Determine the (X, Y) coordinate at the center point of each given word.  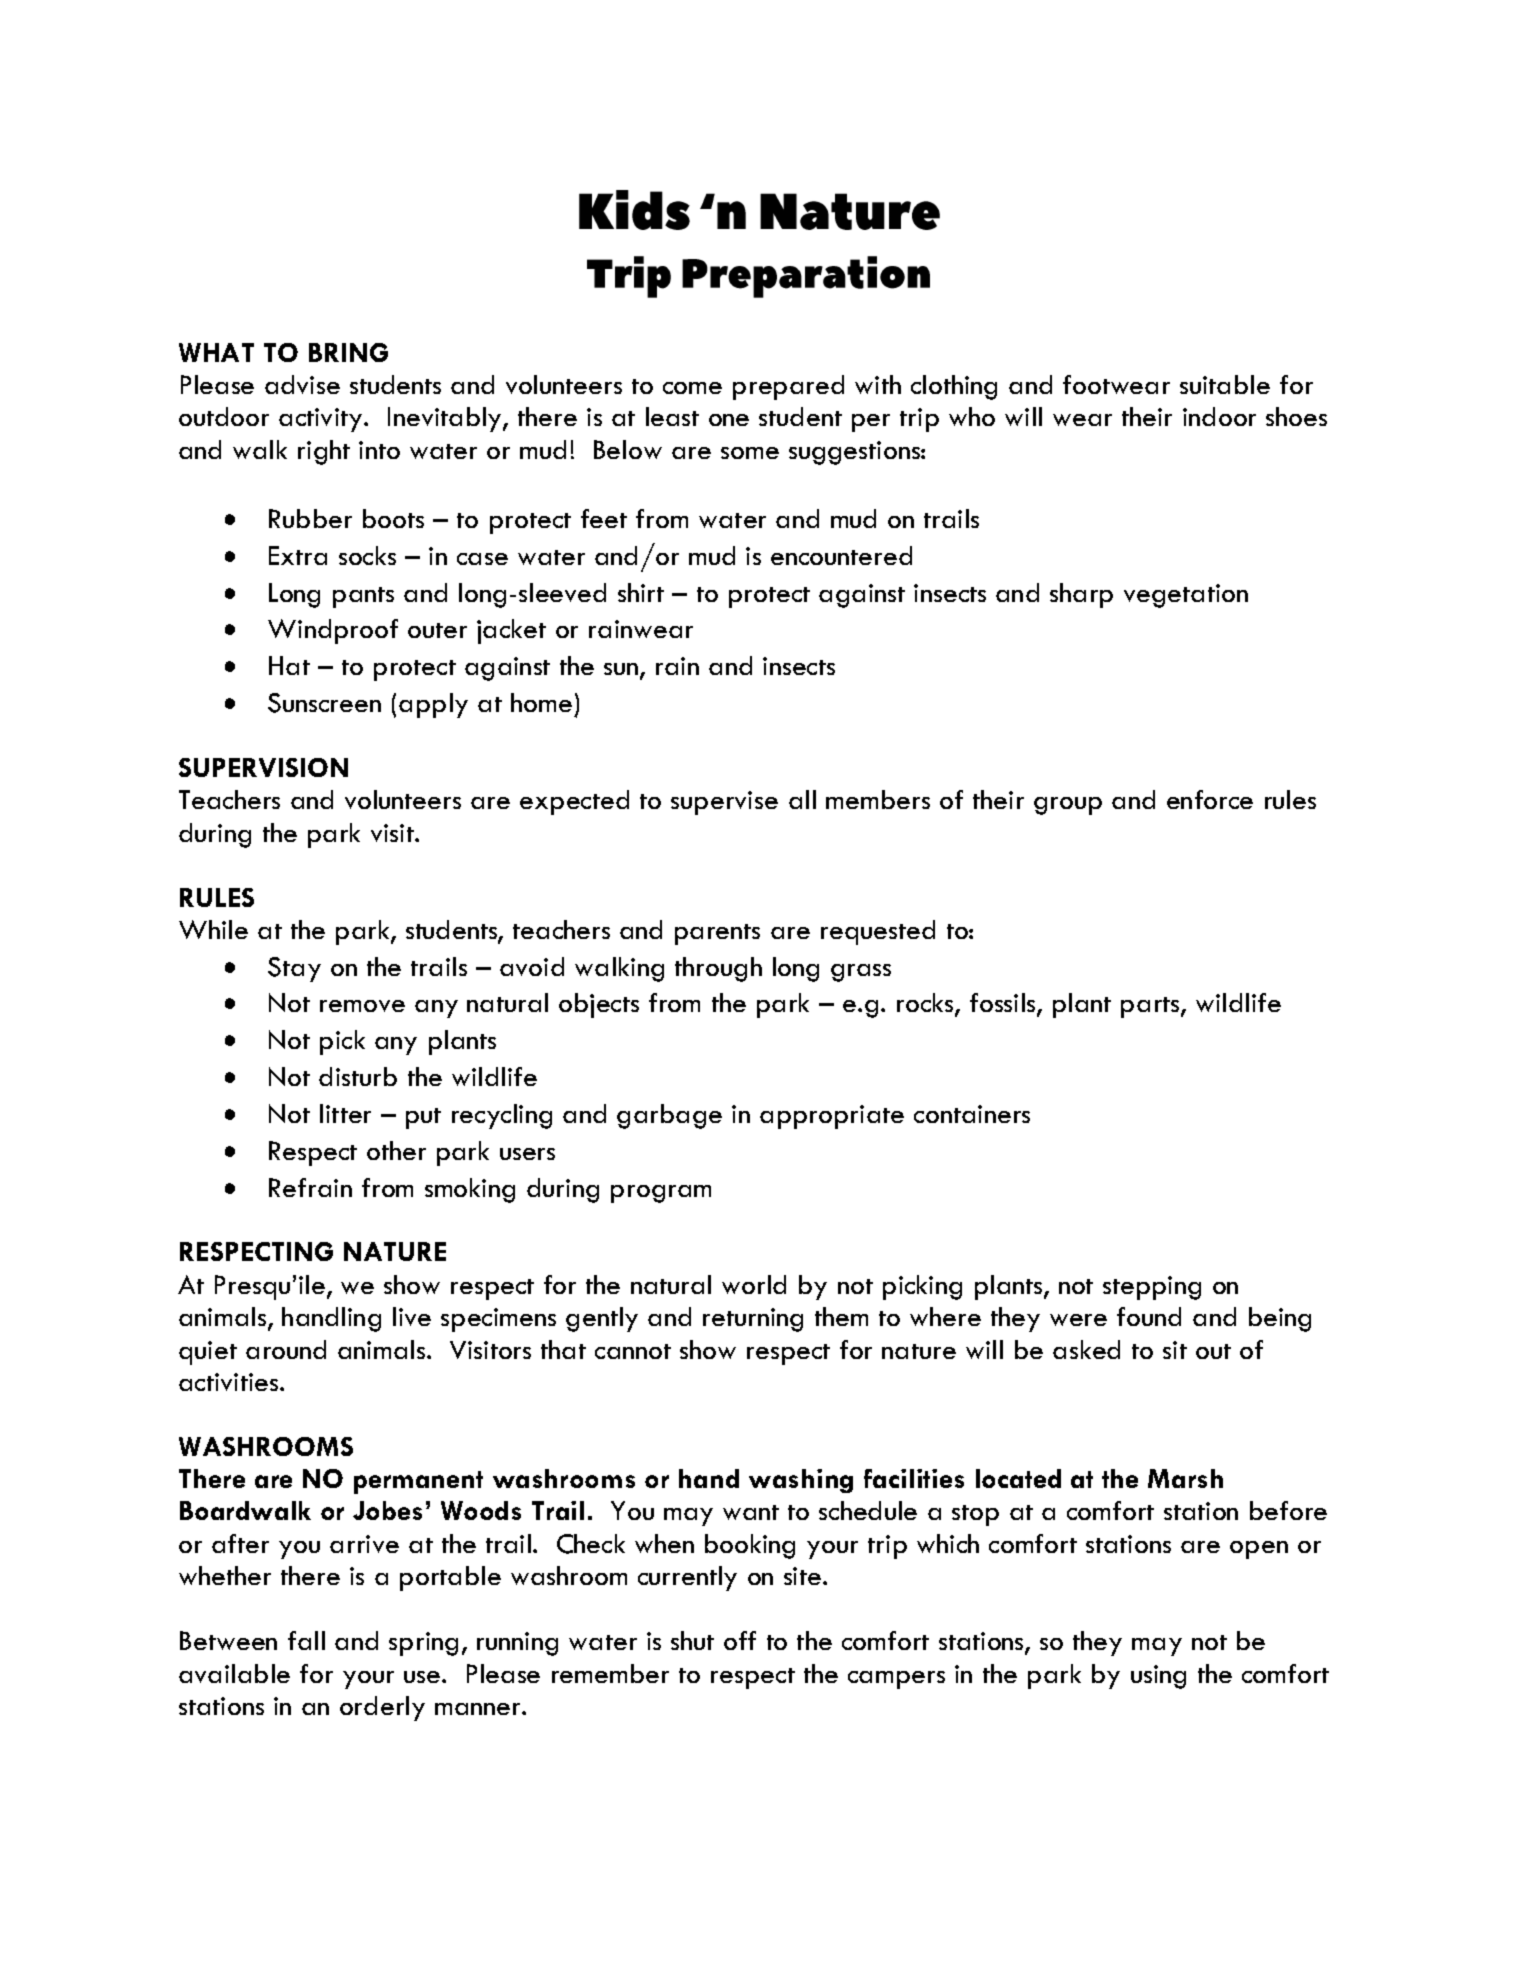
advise (302, 384)
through (718, 969)
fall (306, 1640)
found (1149, 1316)
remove (362, 1006)
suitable (1225, 384)
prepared (788, 387)
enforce (1210, 799)
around (286, 1349)
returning (753, 1320)
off (740, 1640)
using (1158, 1677)
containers (972, 1114)
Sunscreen (324, 703)
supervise (724, 803)
